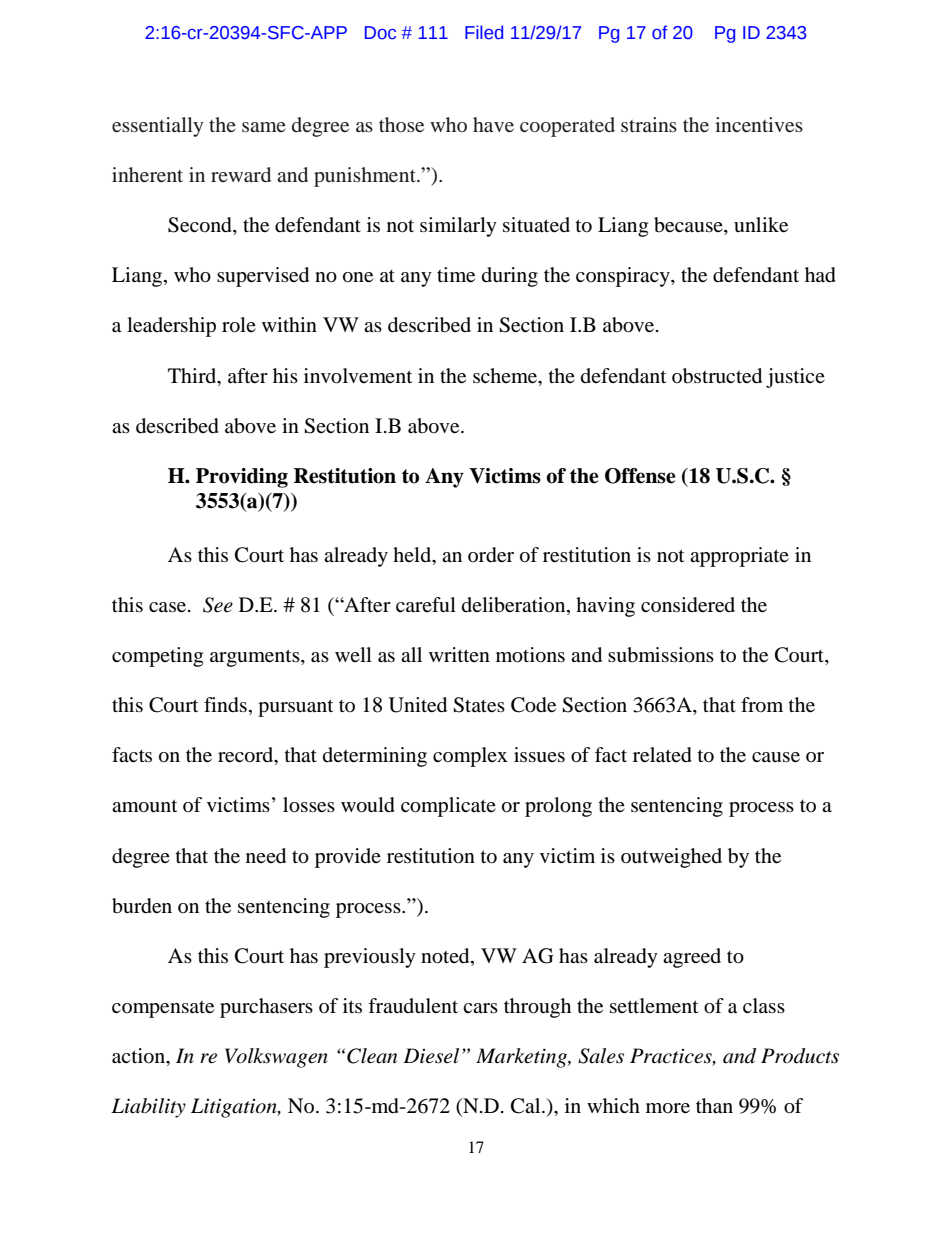  What do you see at coordinates (431, 1056) in the screenshot?
I see `Diesel` at bounding box center [431, 1056].
